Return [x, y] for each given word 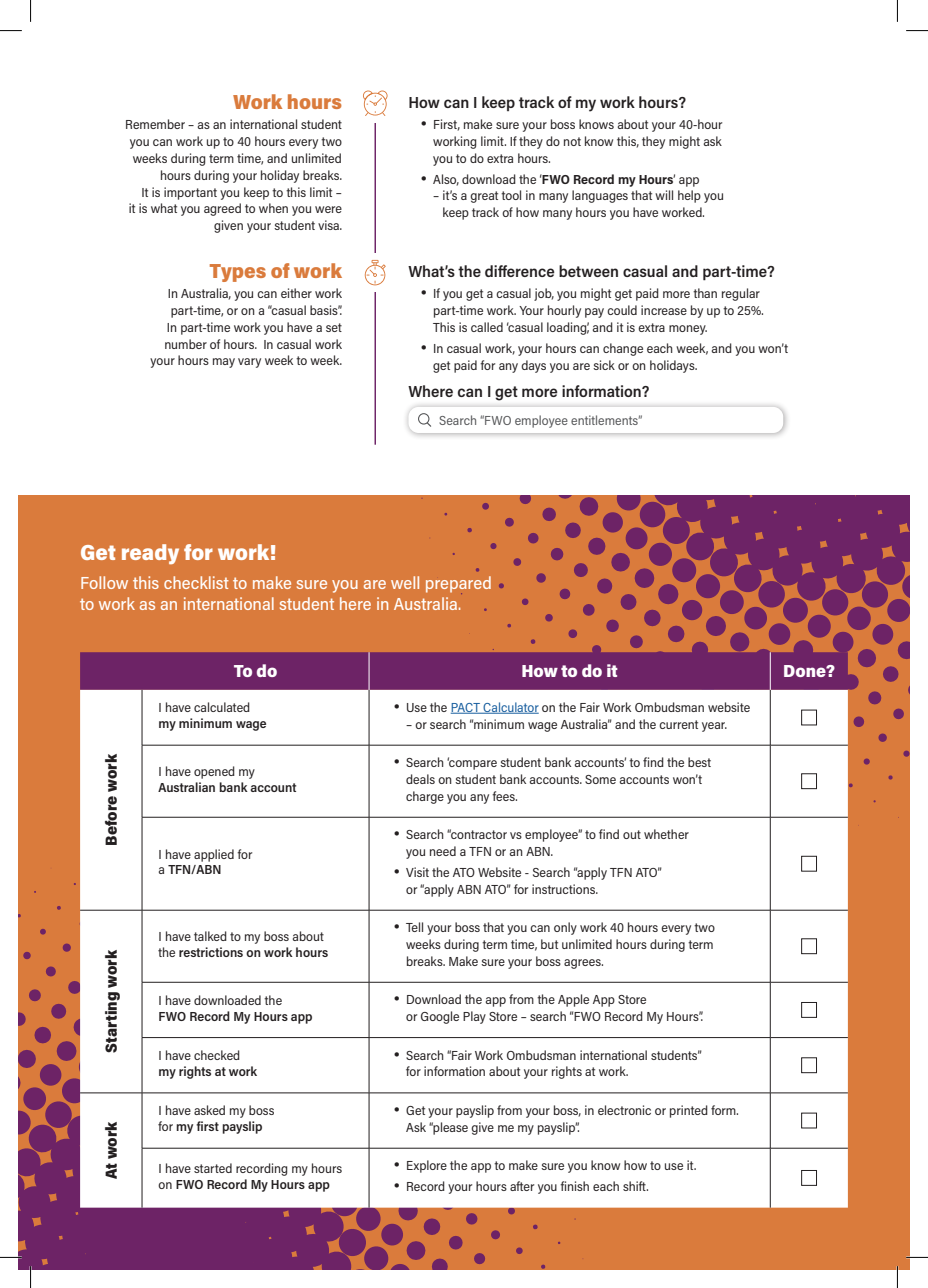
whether [666, 834]
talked [210, 936]
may [224, 363]
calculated [222, 707]
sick [604, 365]
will [664, 195]
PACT [466, 708]
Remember [155, 124]
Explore [427, 1166]
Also [446, 180]
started [213, 1168]
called [487, 327]
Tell [414, 927]
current [678, 724]
